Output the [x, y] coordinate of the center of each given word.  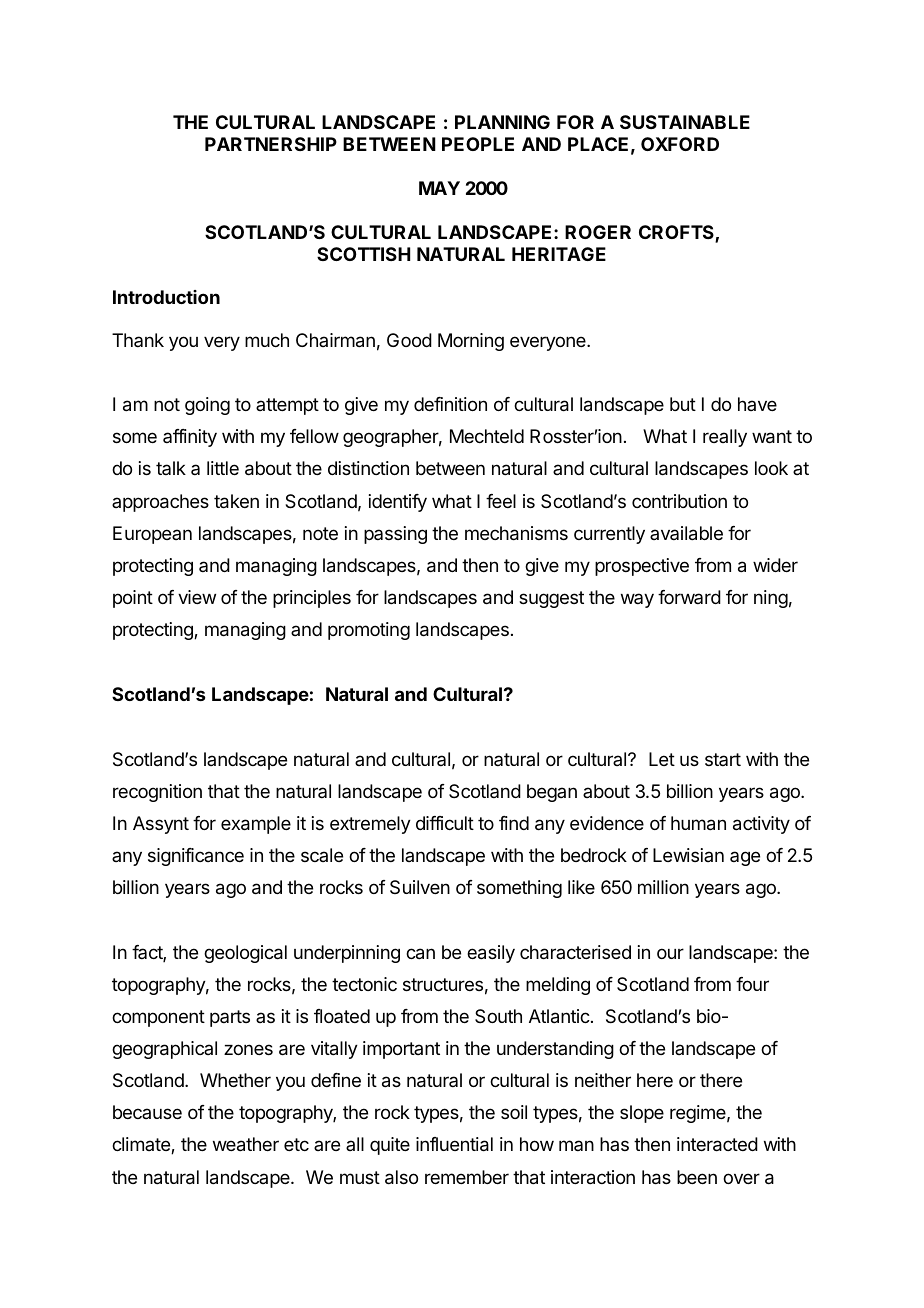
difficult [445, 823]
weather [246, 1144]
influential [454, 1144]
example [256, 825]
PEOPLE [478, 144]
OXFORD [680, 144]
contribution [679, 501]
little [223, 468]
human [698, 823]
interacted [717, 1144]
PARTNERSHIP [271, 144]
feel [501, 501]
